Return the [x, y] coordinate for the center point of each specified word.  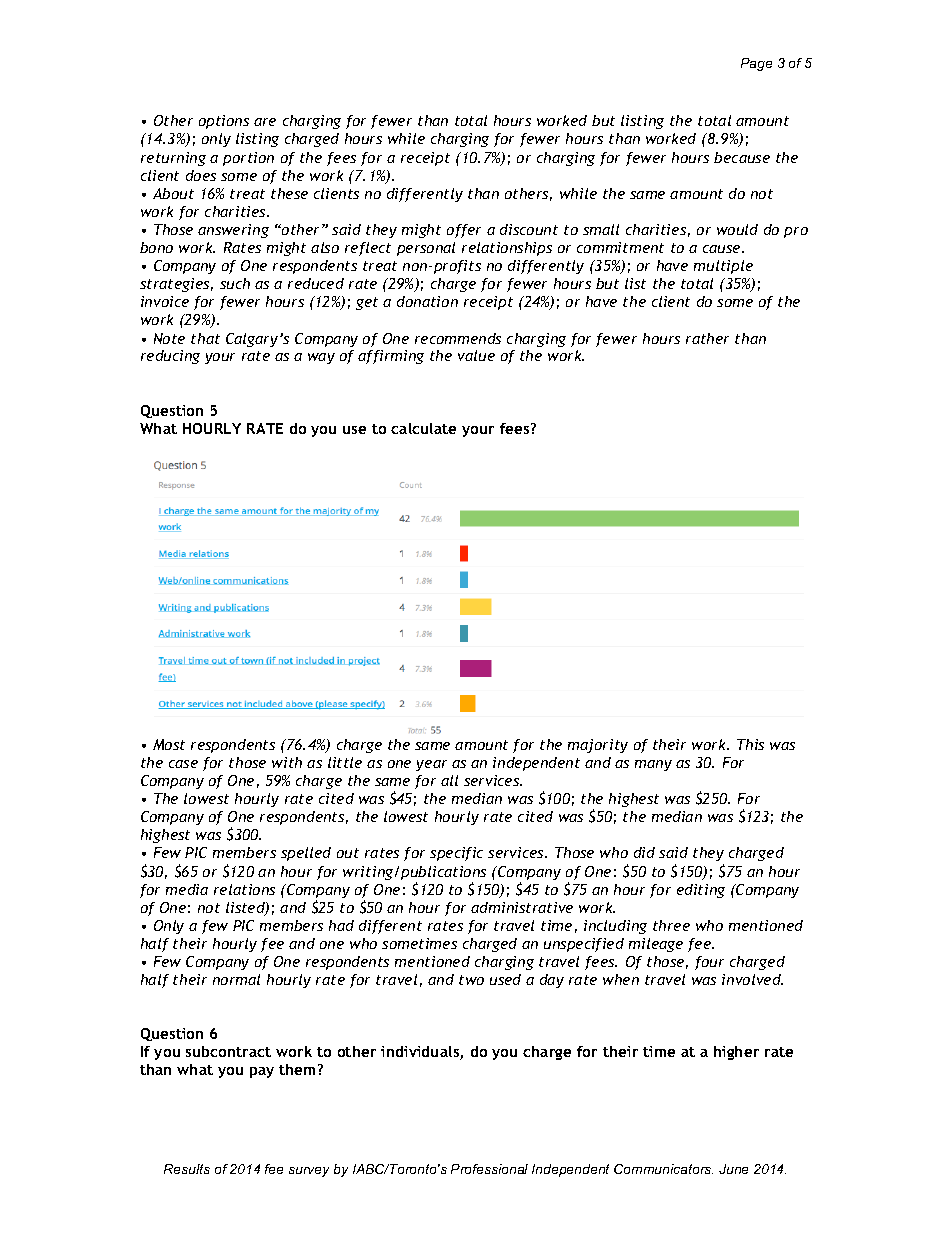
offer [464, 231]
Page [756, 64]
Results [187, 1169]
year [431, 765]
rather [707, 338]
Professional [489, 1169]
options [224, 122]
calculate [423, 428]
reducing [170, 357]
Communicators [663, 1169]
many [653, 765]
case [183, 764]
